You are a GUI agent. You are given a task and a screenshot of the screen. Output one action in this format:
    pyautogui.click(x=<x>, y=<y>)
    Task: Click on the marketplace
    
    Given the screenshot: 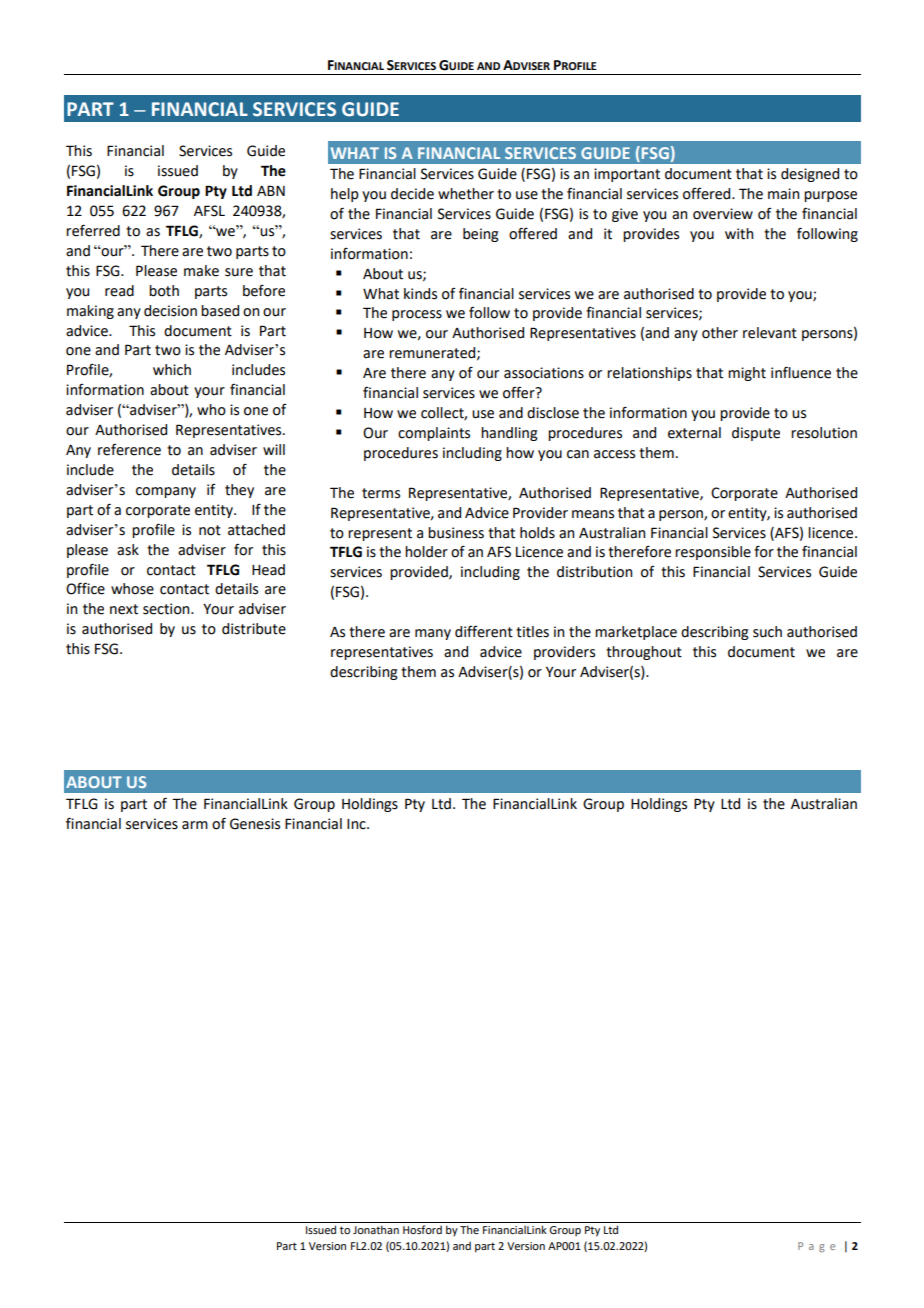 What is the action you would take?
    pyautogui.click(x=636, y=633)
